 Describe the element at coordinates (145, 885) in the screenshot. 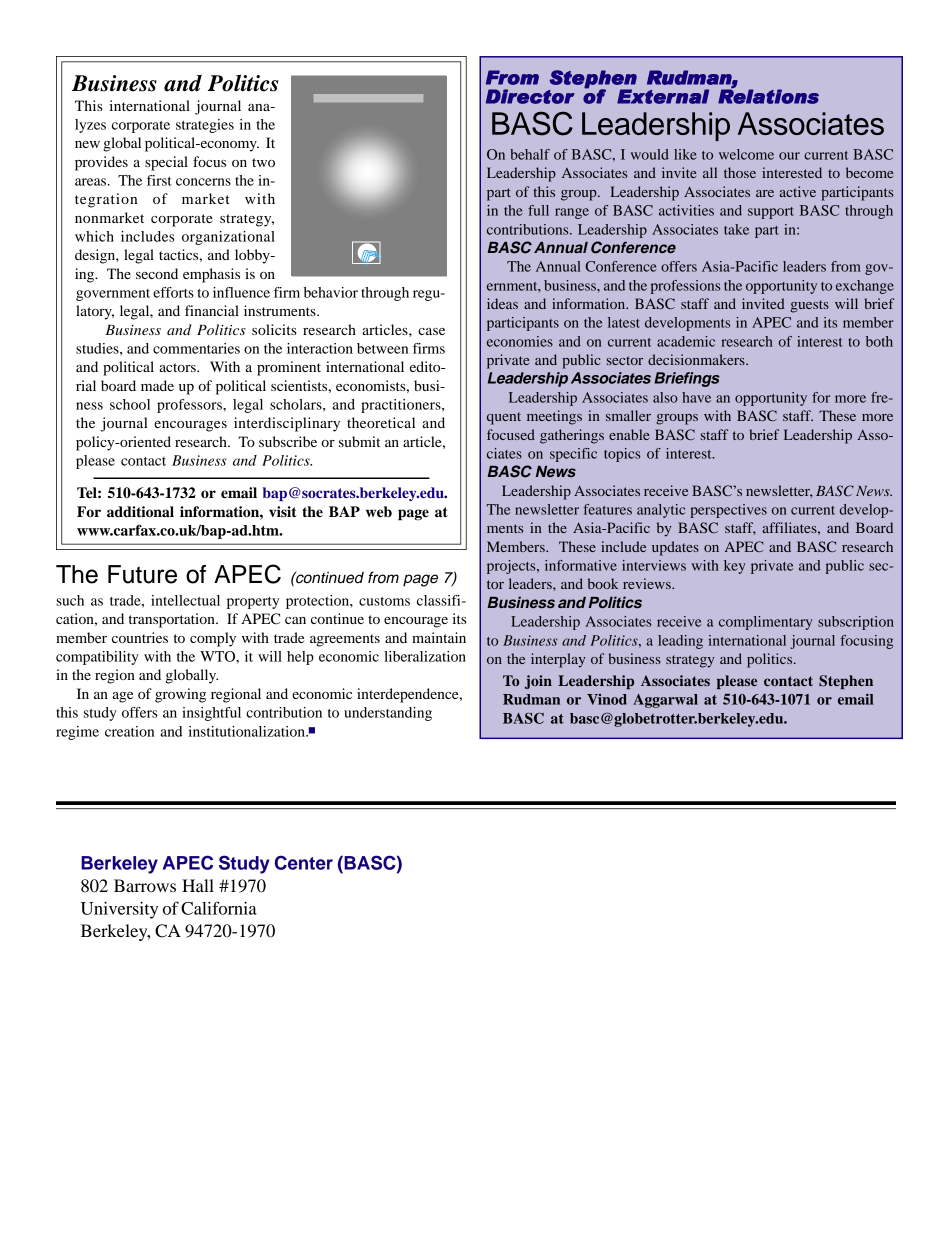

I see `Barrows` at that location.
